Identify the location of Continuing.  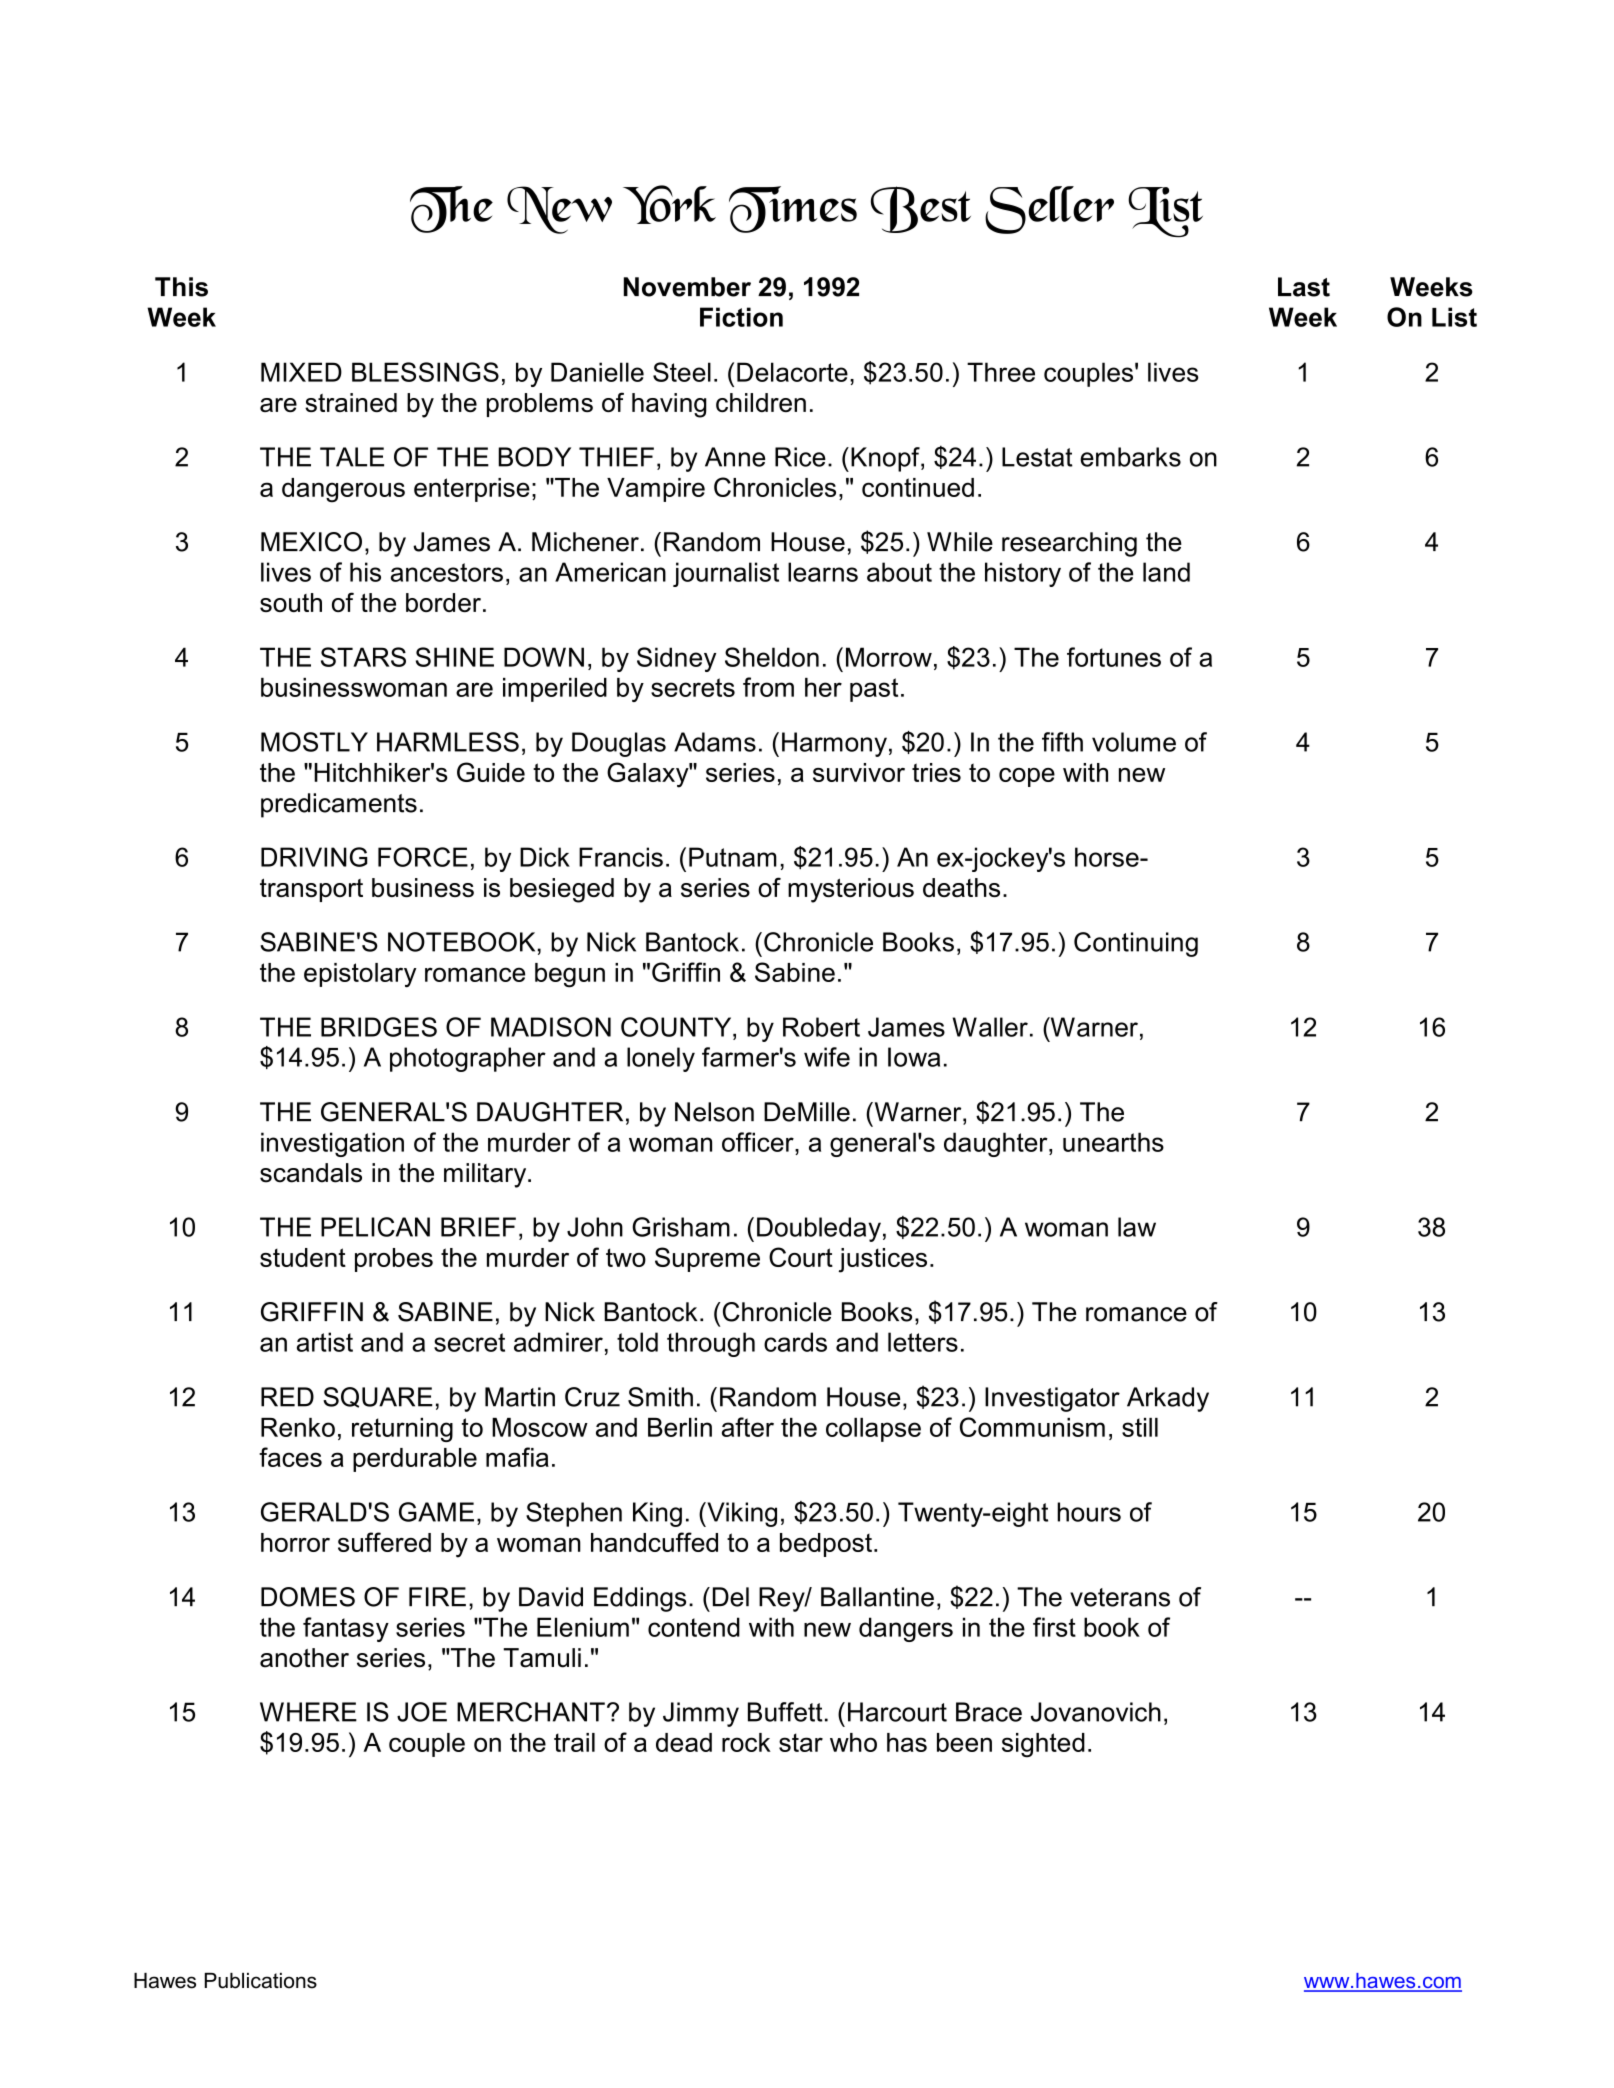
(1136, 944).
